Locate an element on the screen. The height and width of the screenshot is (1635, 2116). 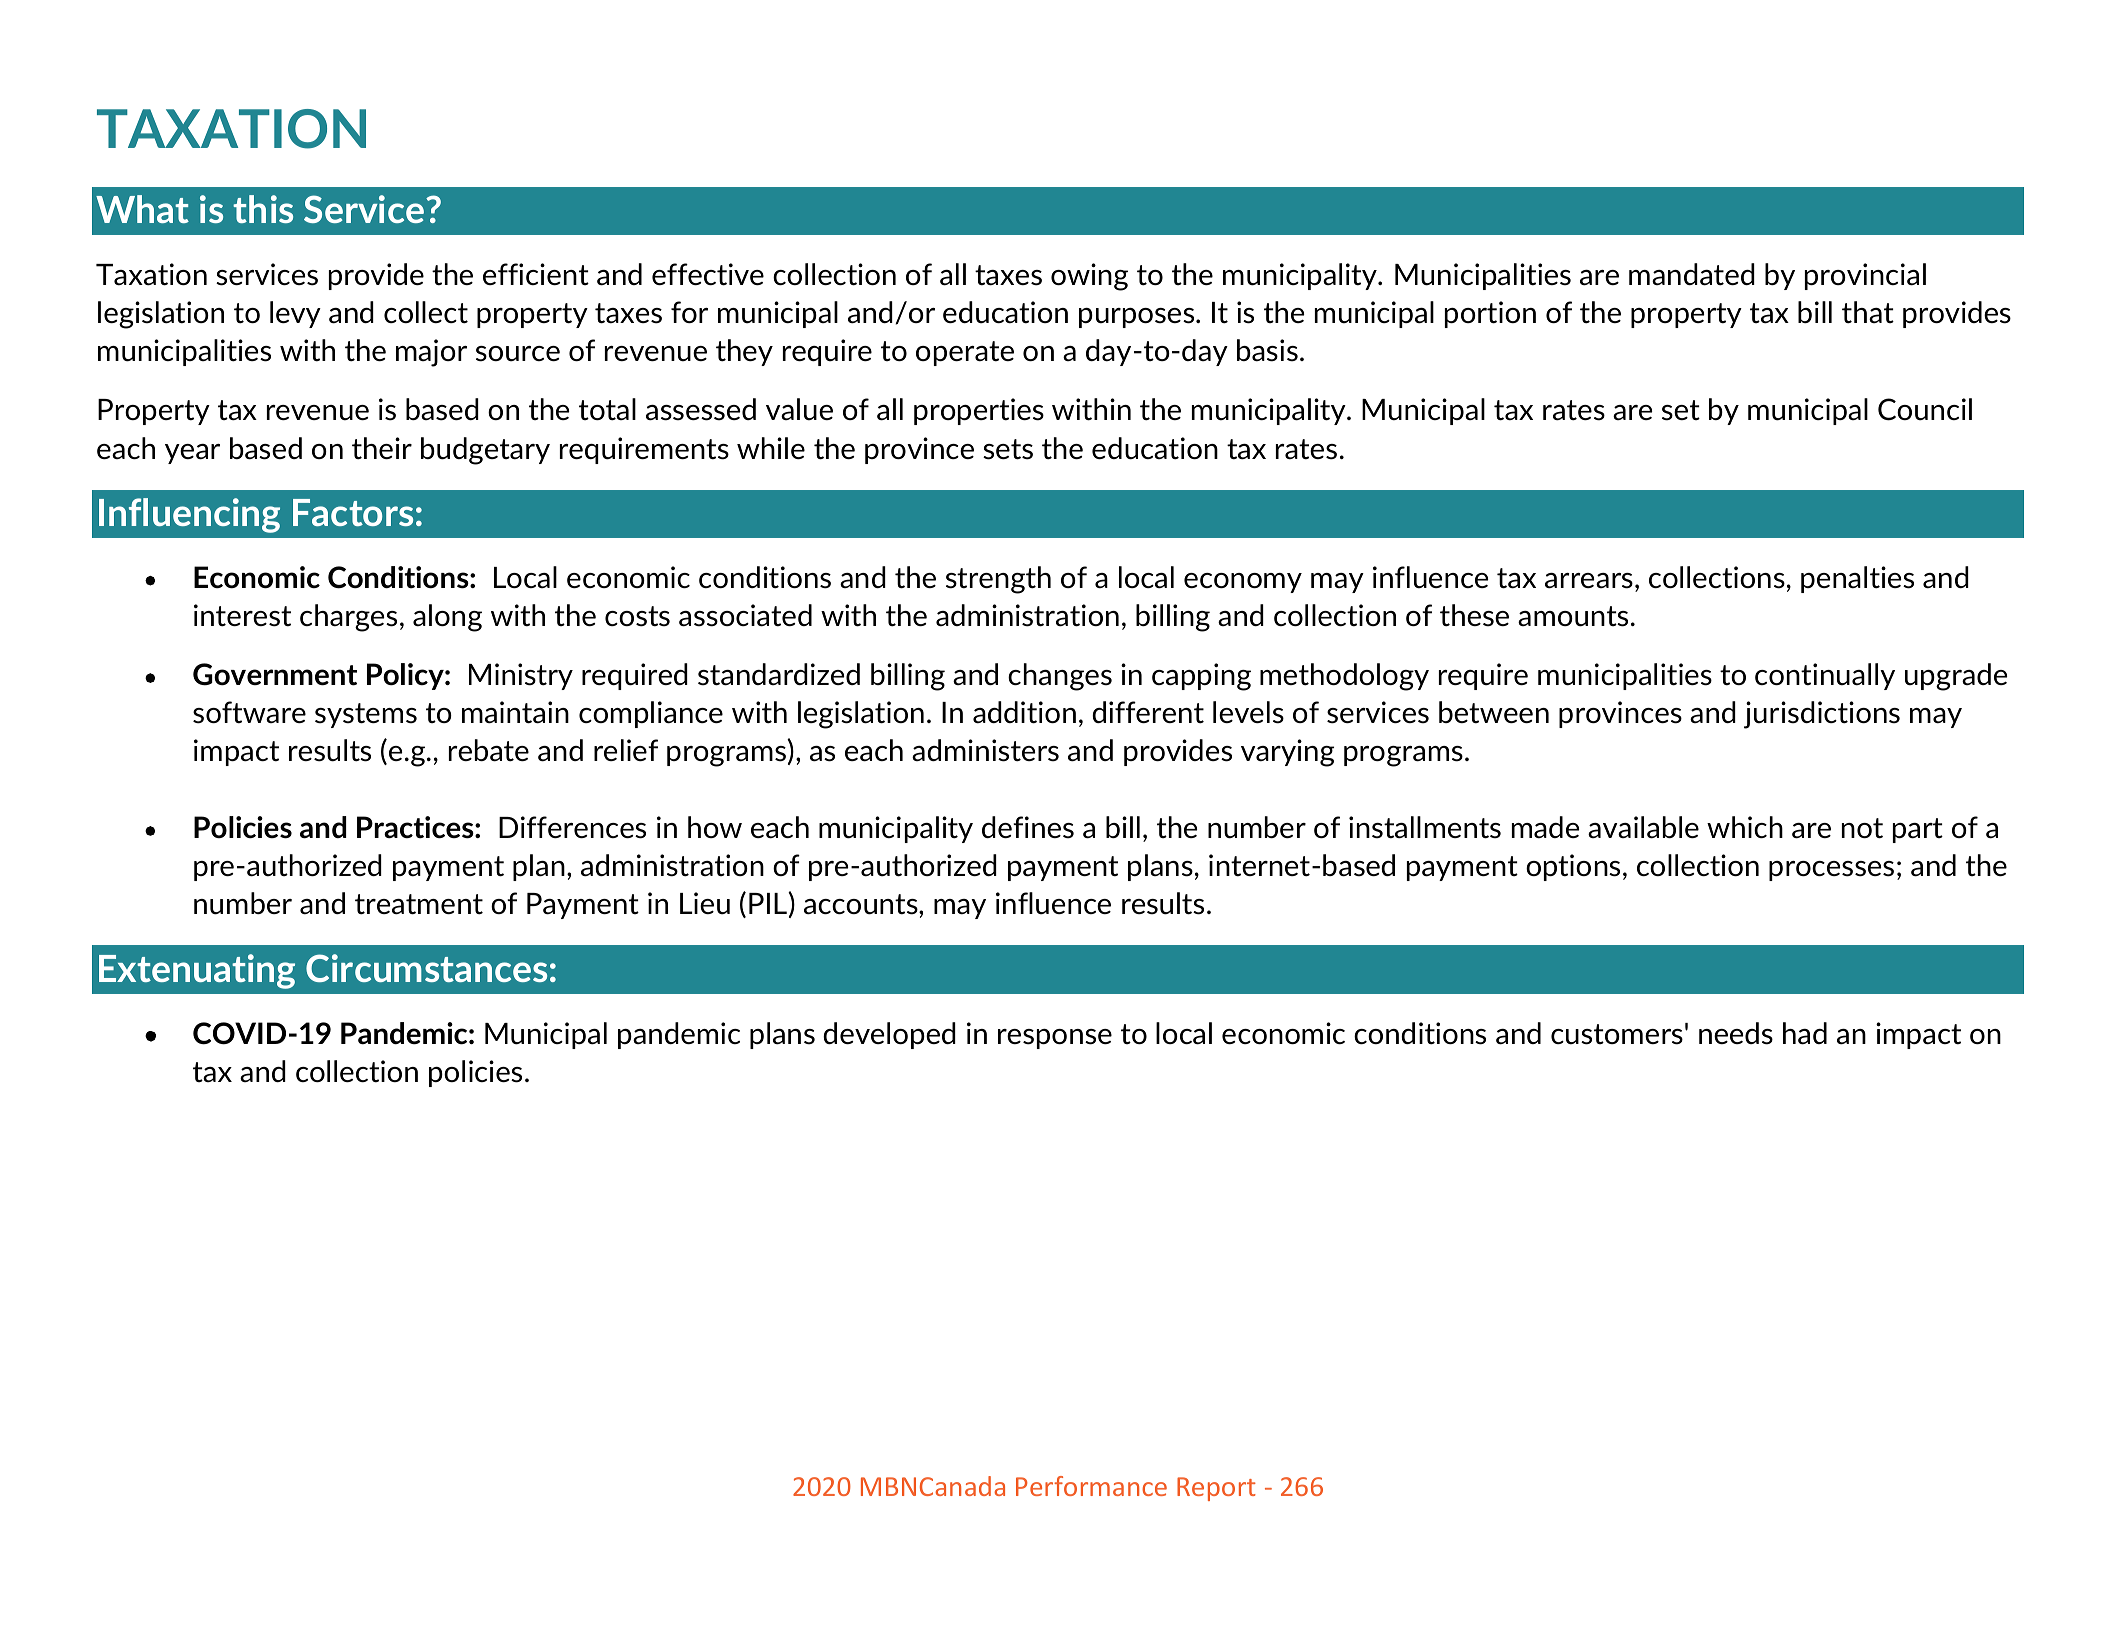
Practices is located at coordinates (416, 827).
